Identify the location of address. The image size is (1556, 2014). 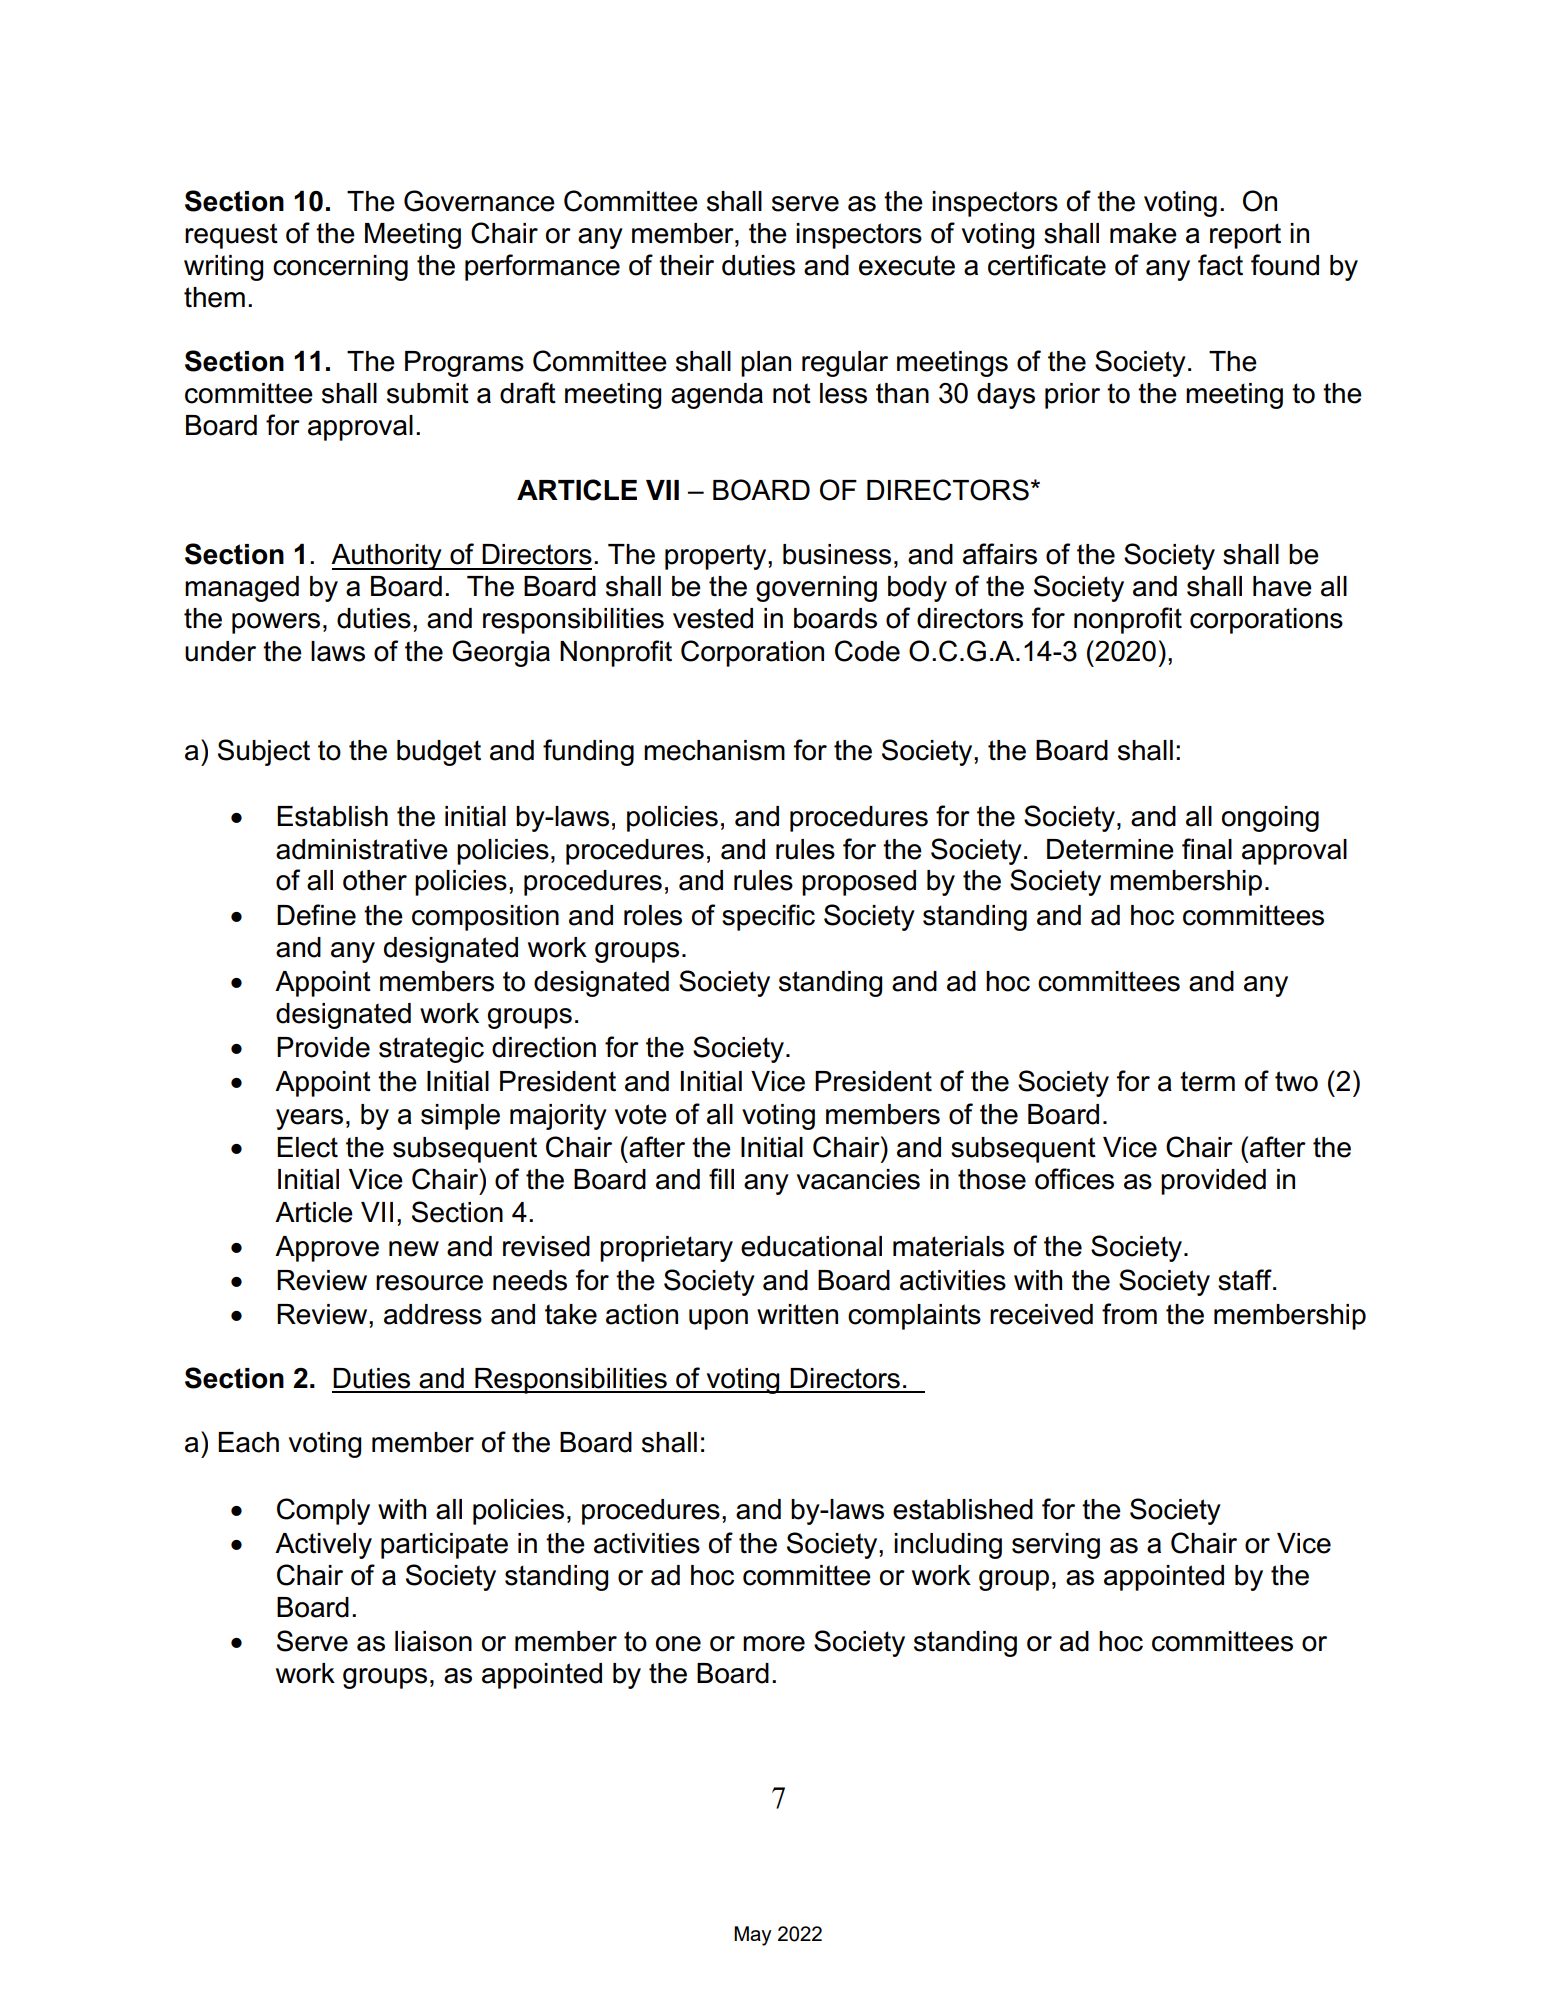
(433, 1314).
